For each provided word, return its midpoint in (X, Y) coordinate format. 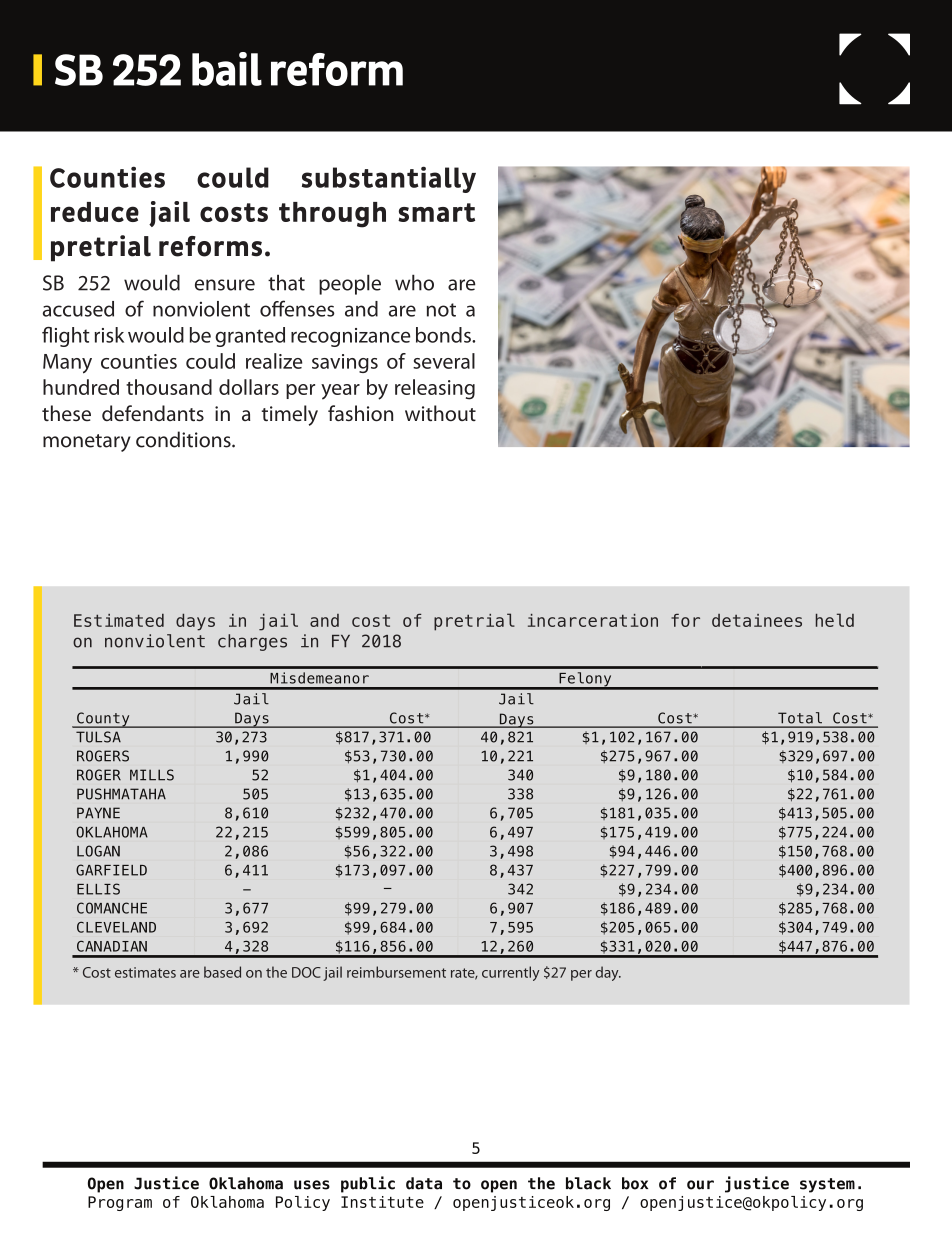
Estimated (119, 620)
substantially (389, 179)
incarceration (593, 620)
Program (120, 1203)
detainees (757, 620)
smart (436, 212)
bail (227, 69)
